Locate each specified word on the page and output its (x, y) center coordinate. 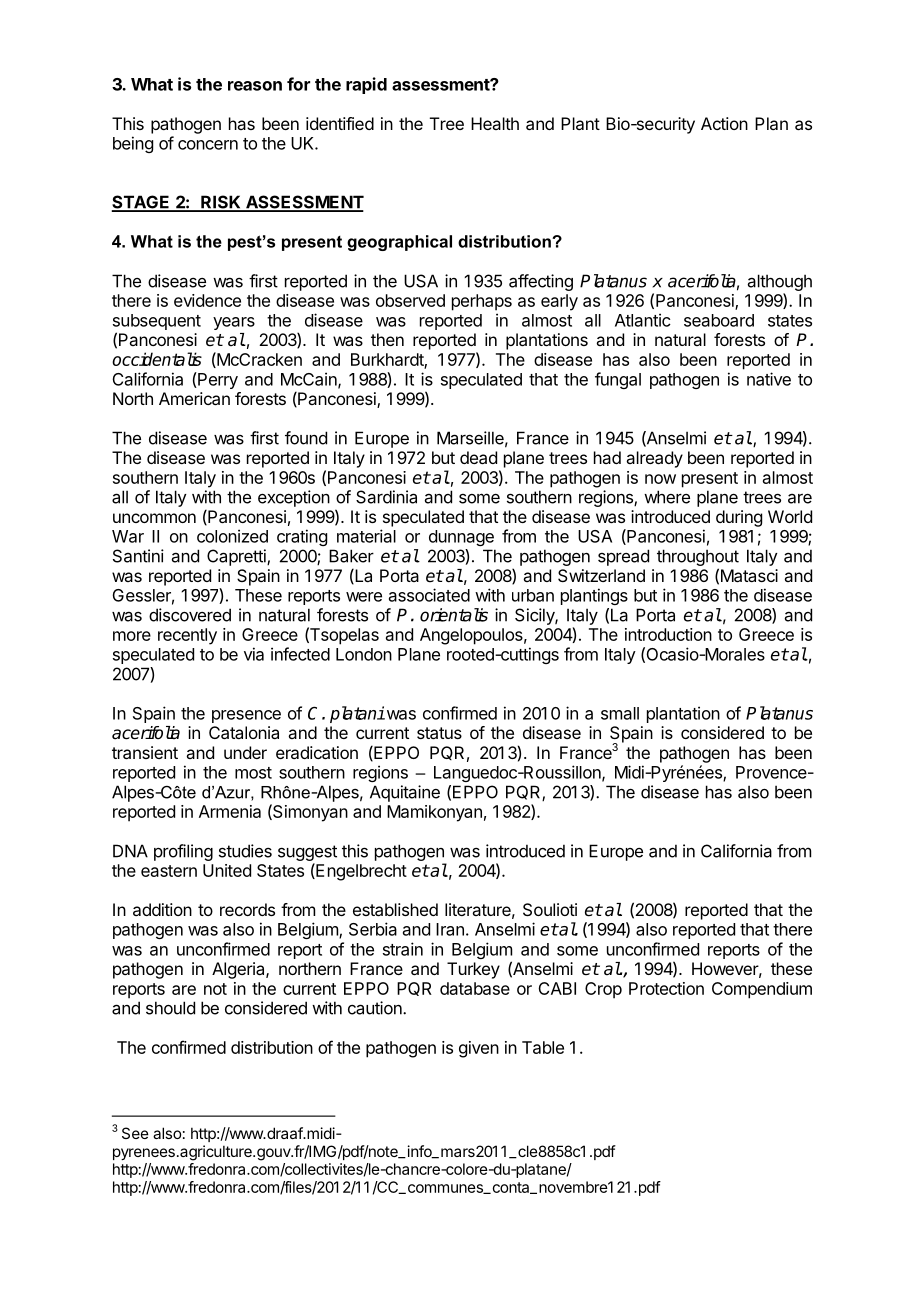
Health (495, 123)
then (387, 339)
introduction (668, 634)
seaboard (719, 320)
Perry (217, 380)
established (395, 909)
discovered (190, 615)
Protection (666, 988)
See (135, 1133)
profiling (183, 852)
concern (208, 145)
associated (429, 595)
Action (724, 123)
